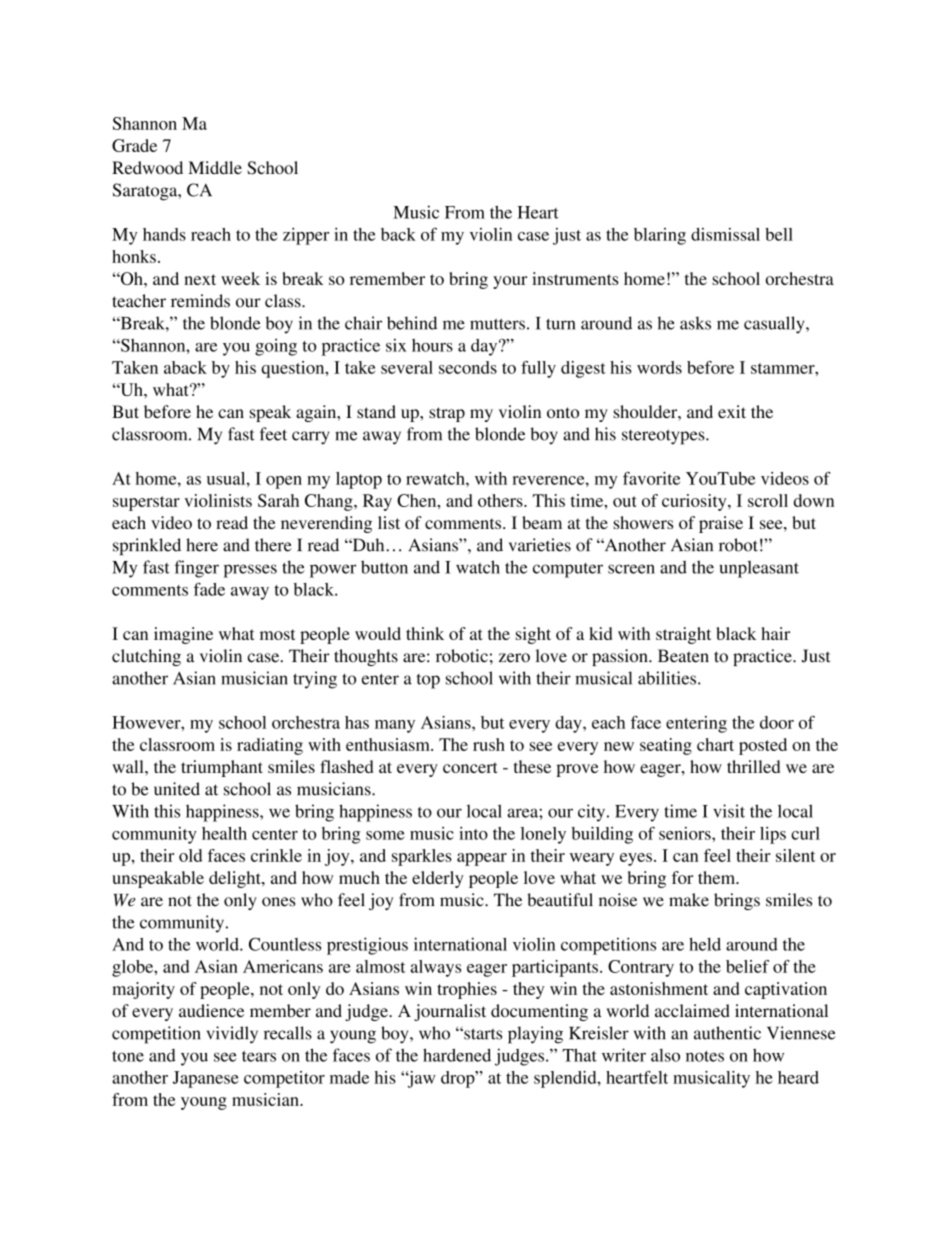  I want to click on concert, so click(470, 767).
